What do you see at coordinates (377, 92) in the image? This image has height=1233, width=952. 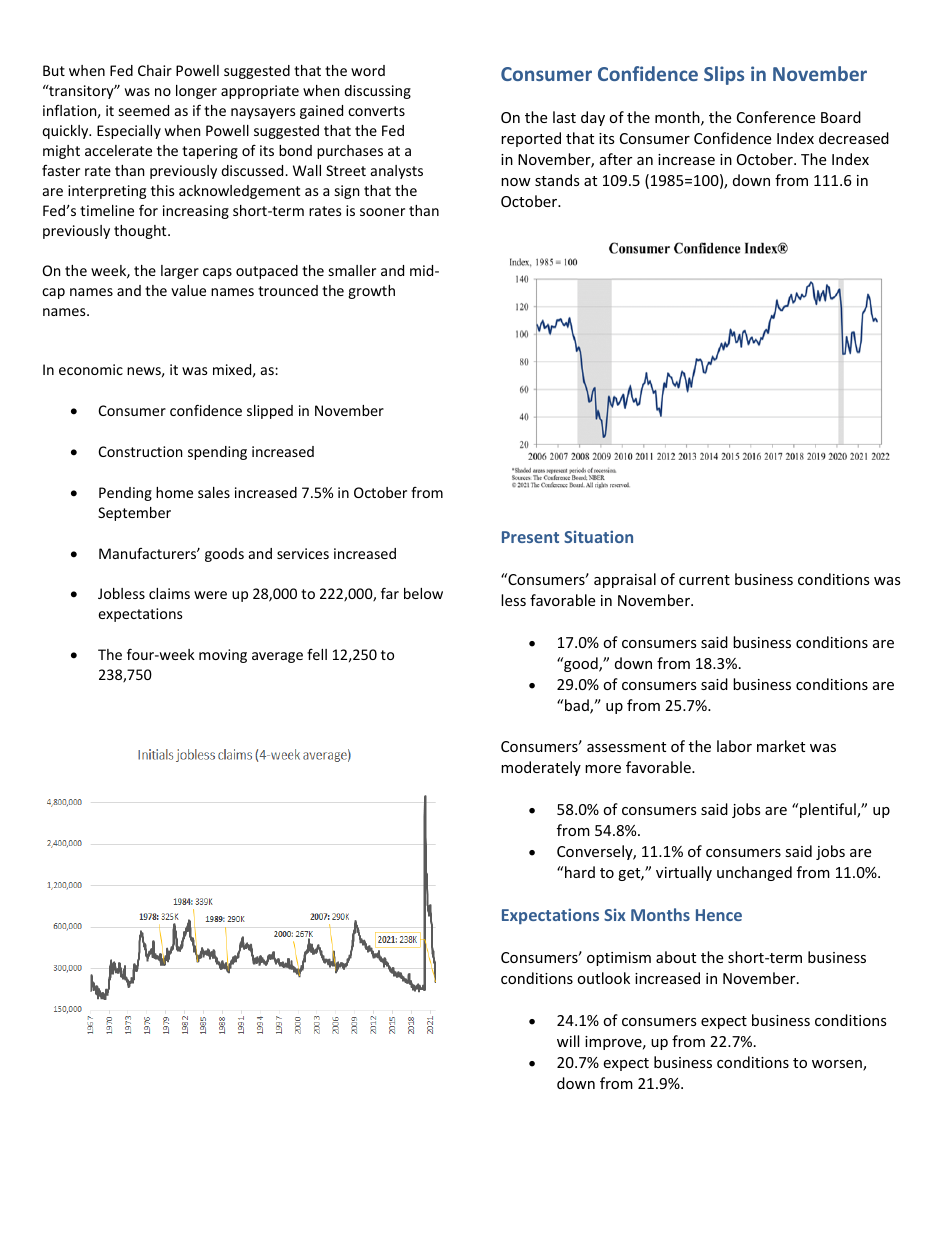 I see `discussing` at bounding box center [377, 92].
